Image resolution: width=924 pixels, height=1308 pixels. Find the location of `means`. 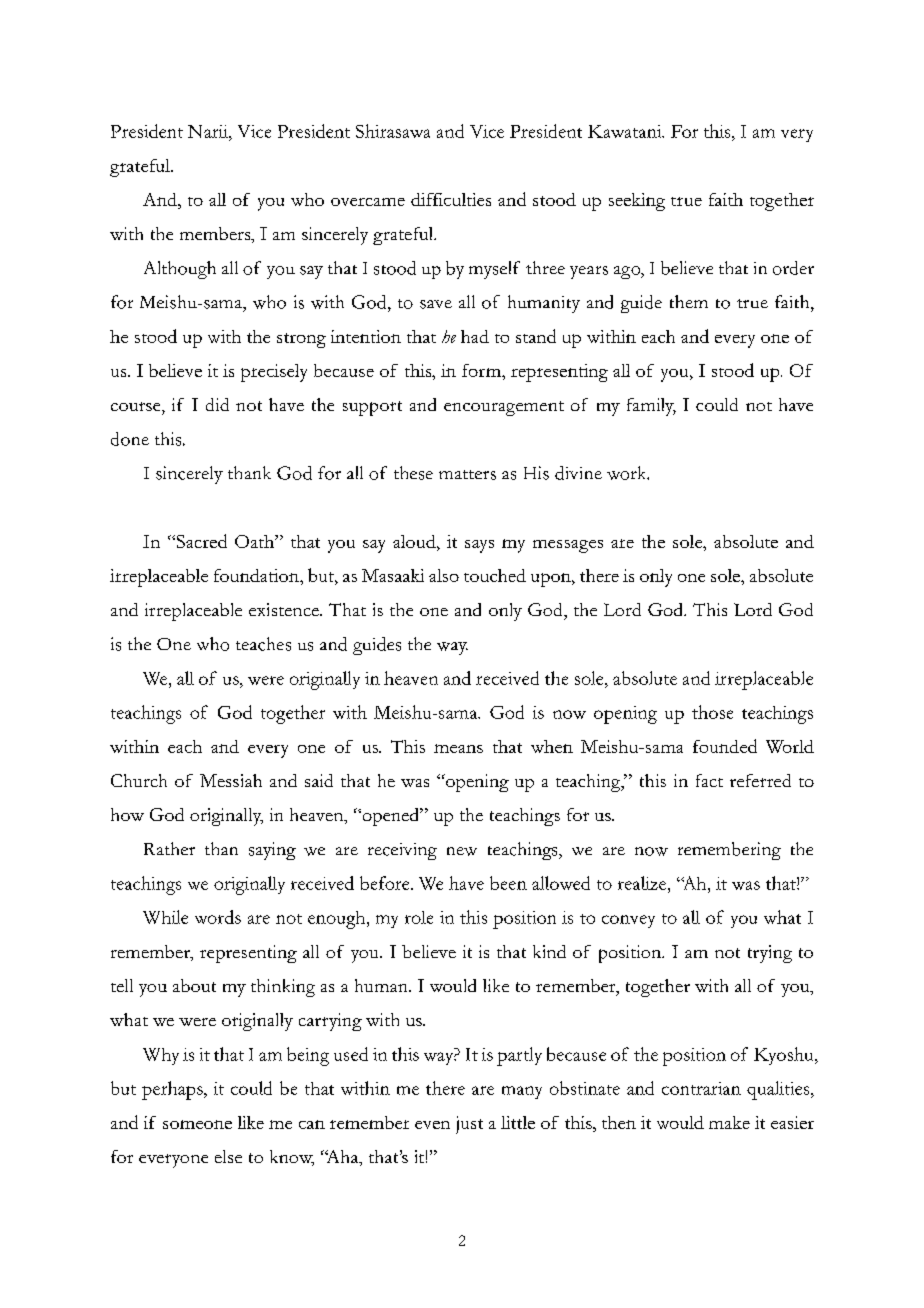

means is located at coordinates (458, 748).
